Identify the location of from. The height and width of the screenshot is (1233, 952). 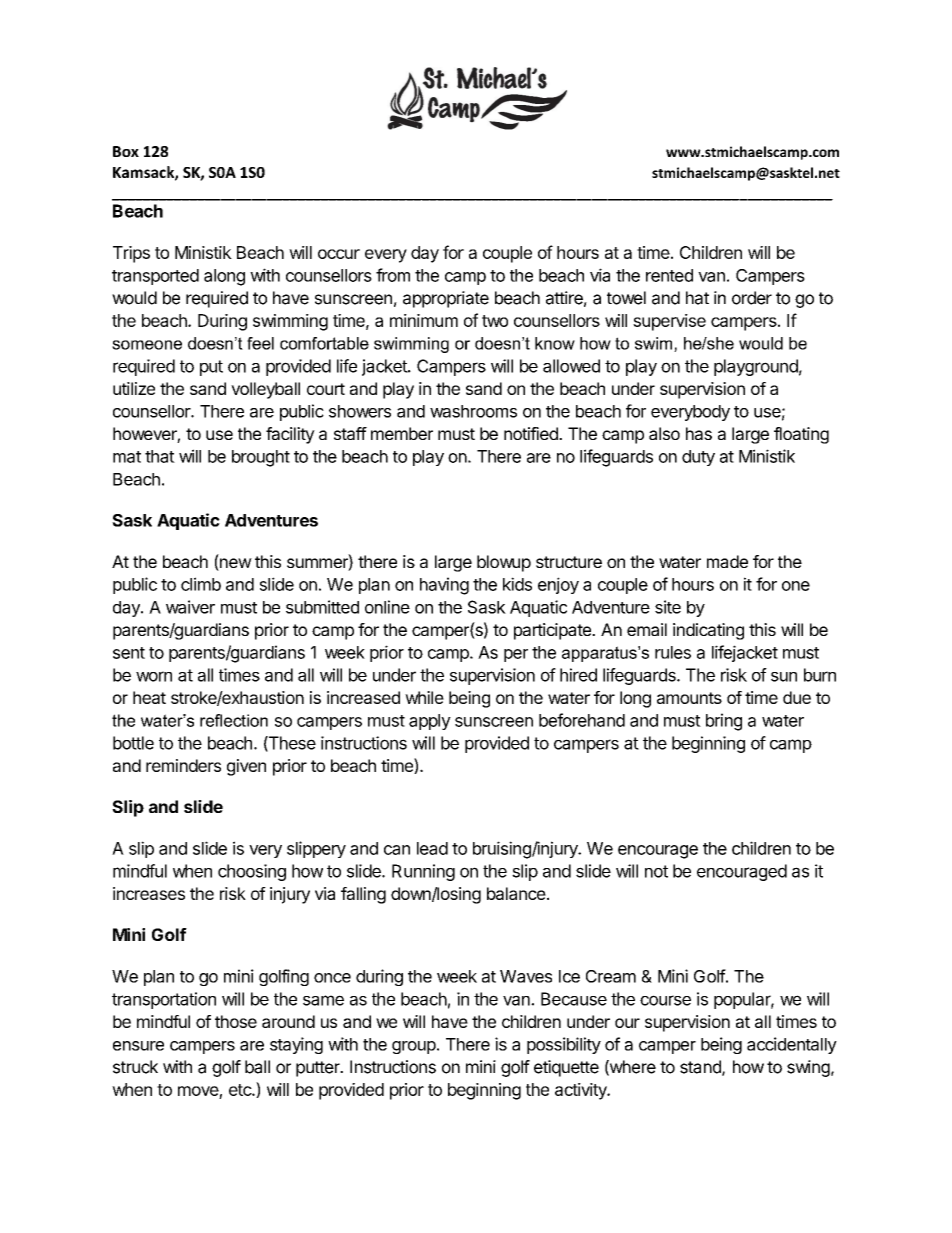
(393, 275).
